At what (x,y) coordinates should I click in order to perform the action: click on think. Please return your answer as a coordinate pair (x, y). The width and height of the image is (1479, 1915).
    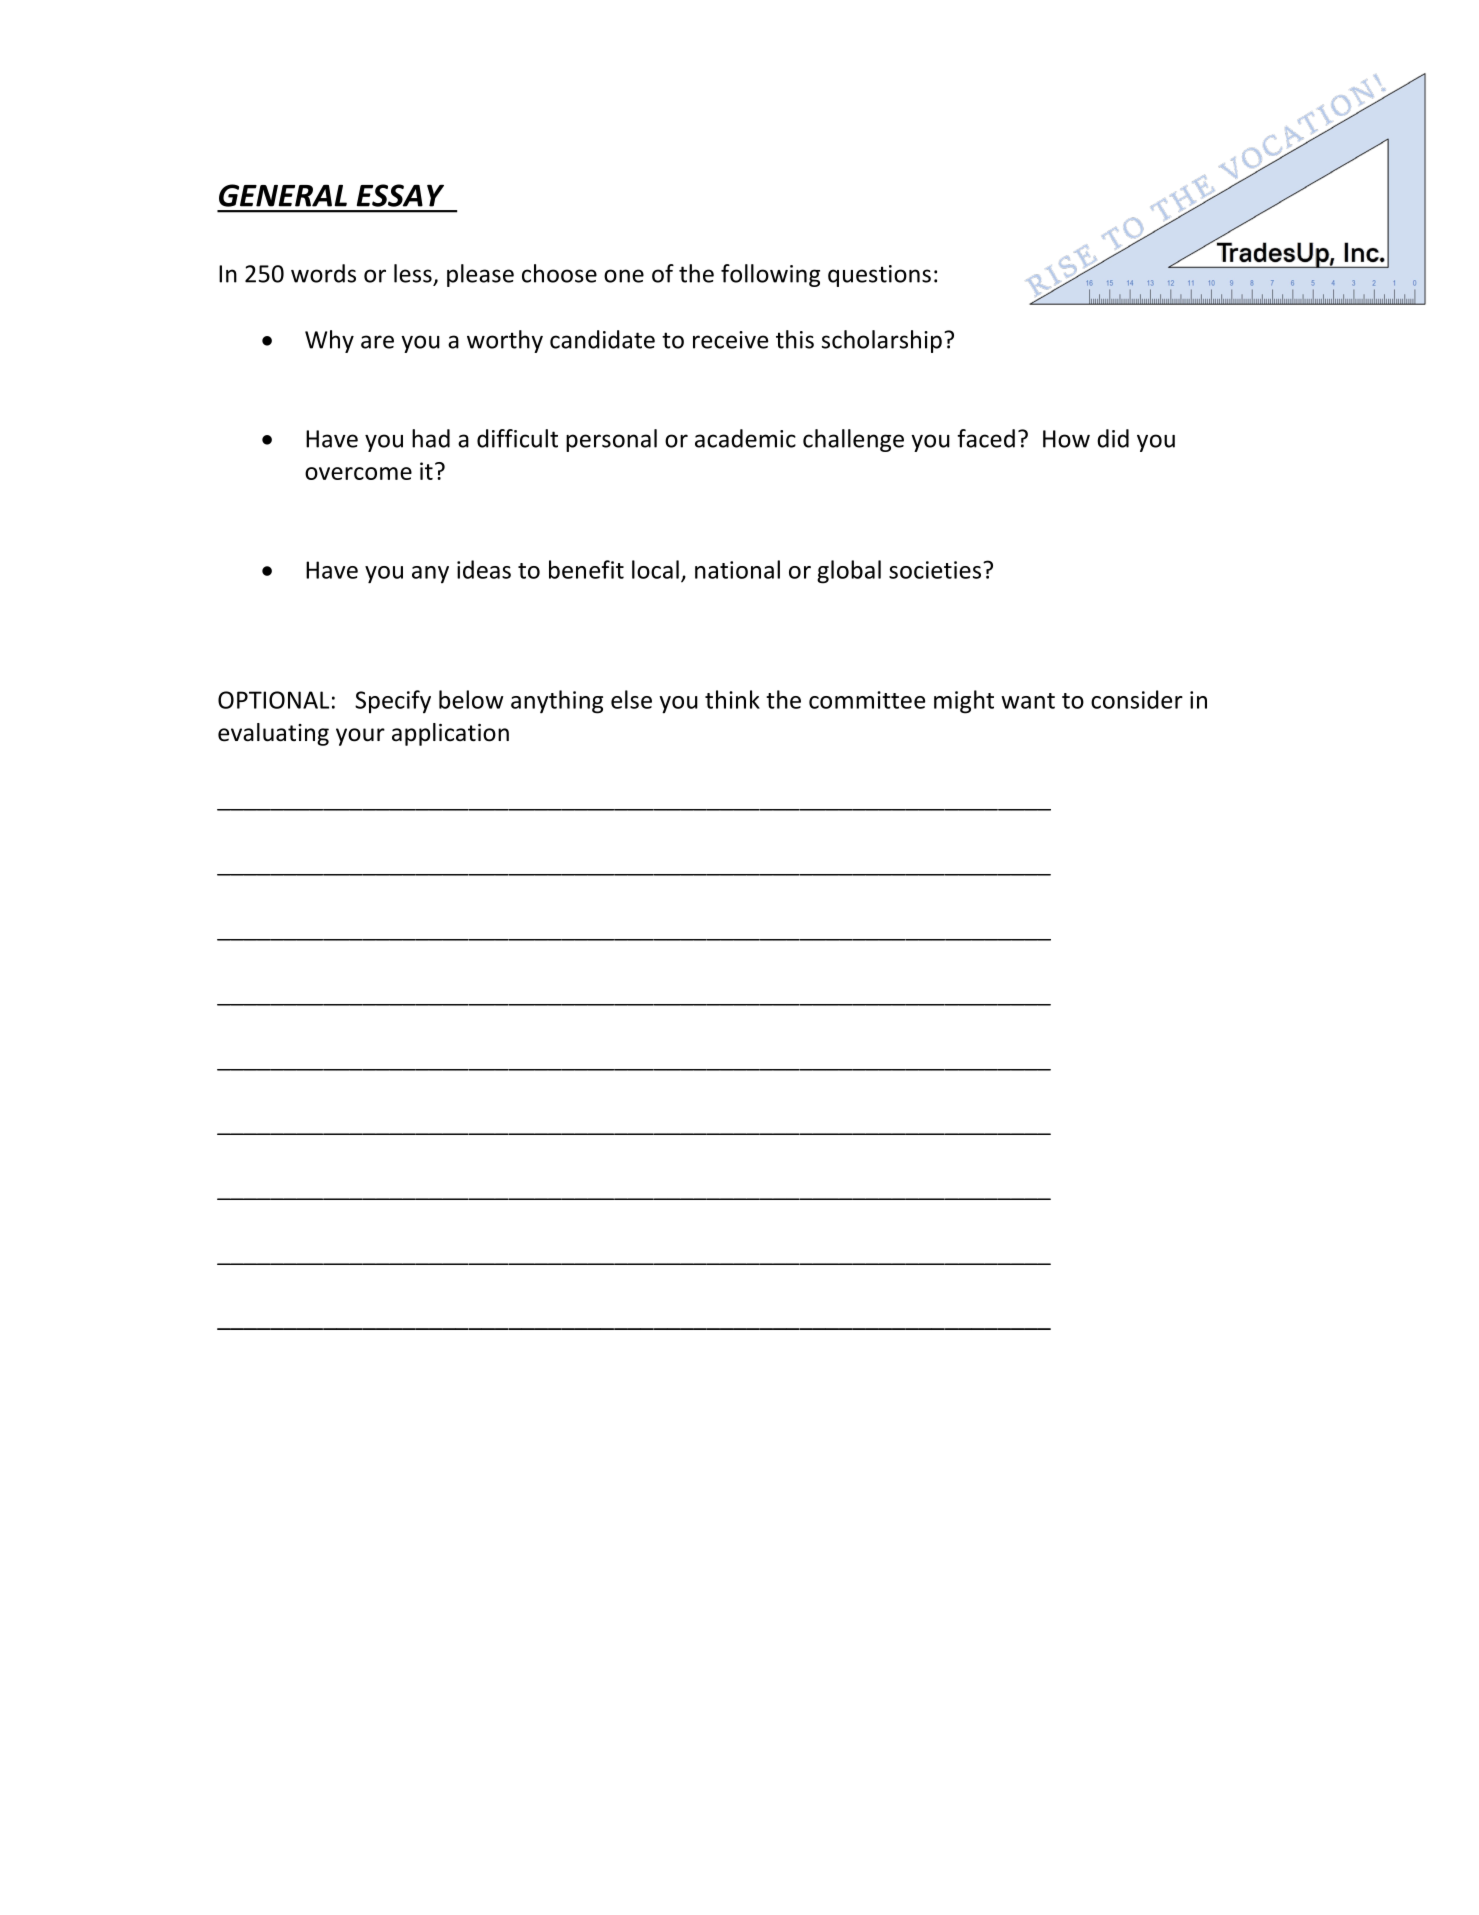
    Looking at the image, I should click on (732, 699).
